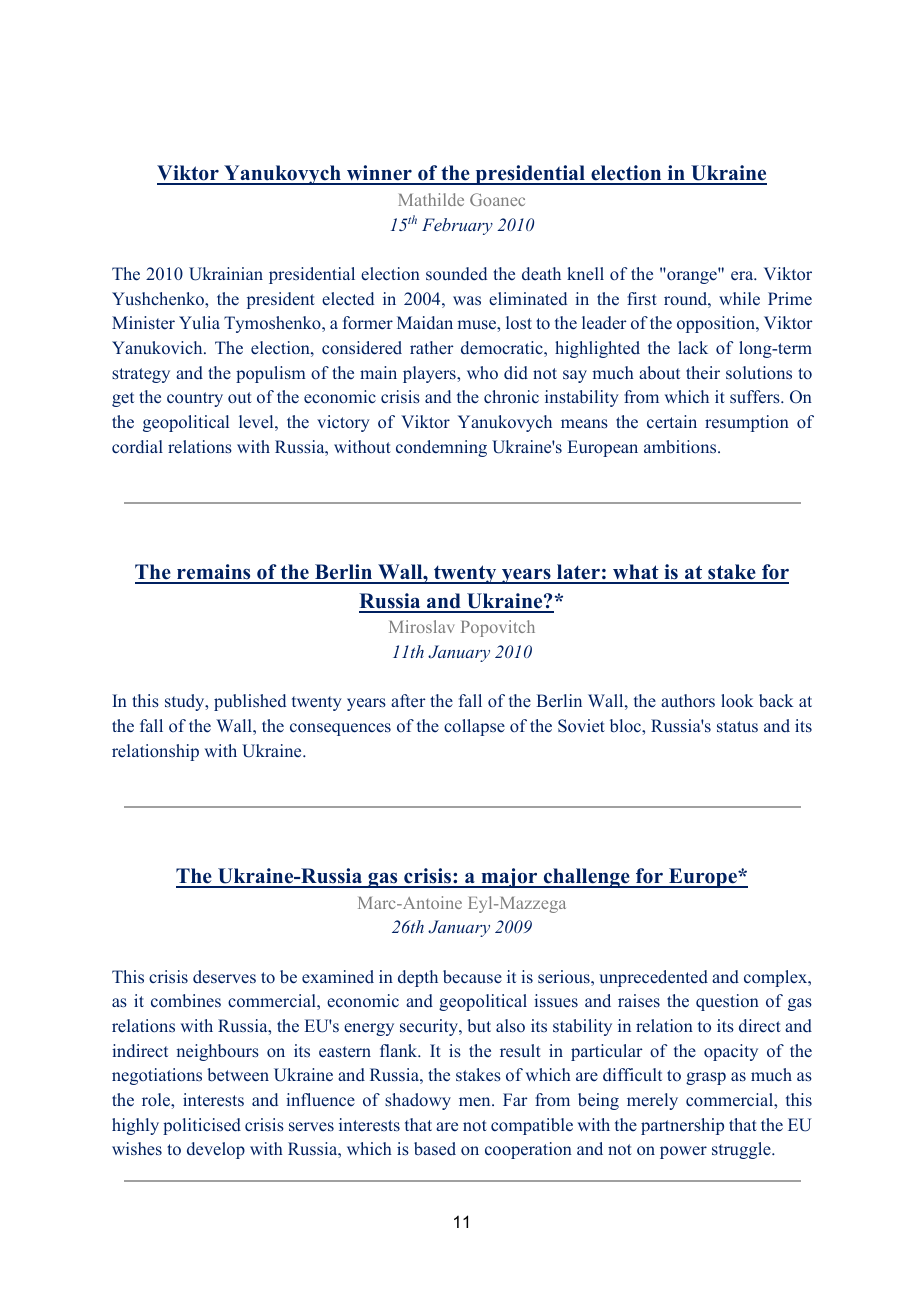 This screenshot has width=924, height=1308. What do you see at coordinates (457, 226) in the screenshot?
I see `February` at bounding box center [457, 226].
